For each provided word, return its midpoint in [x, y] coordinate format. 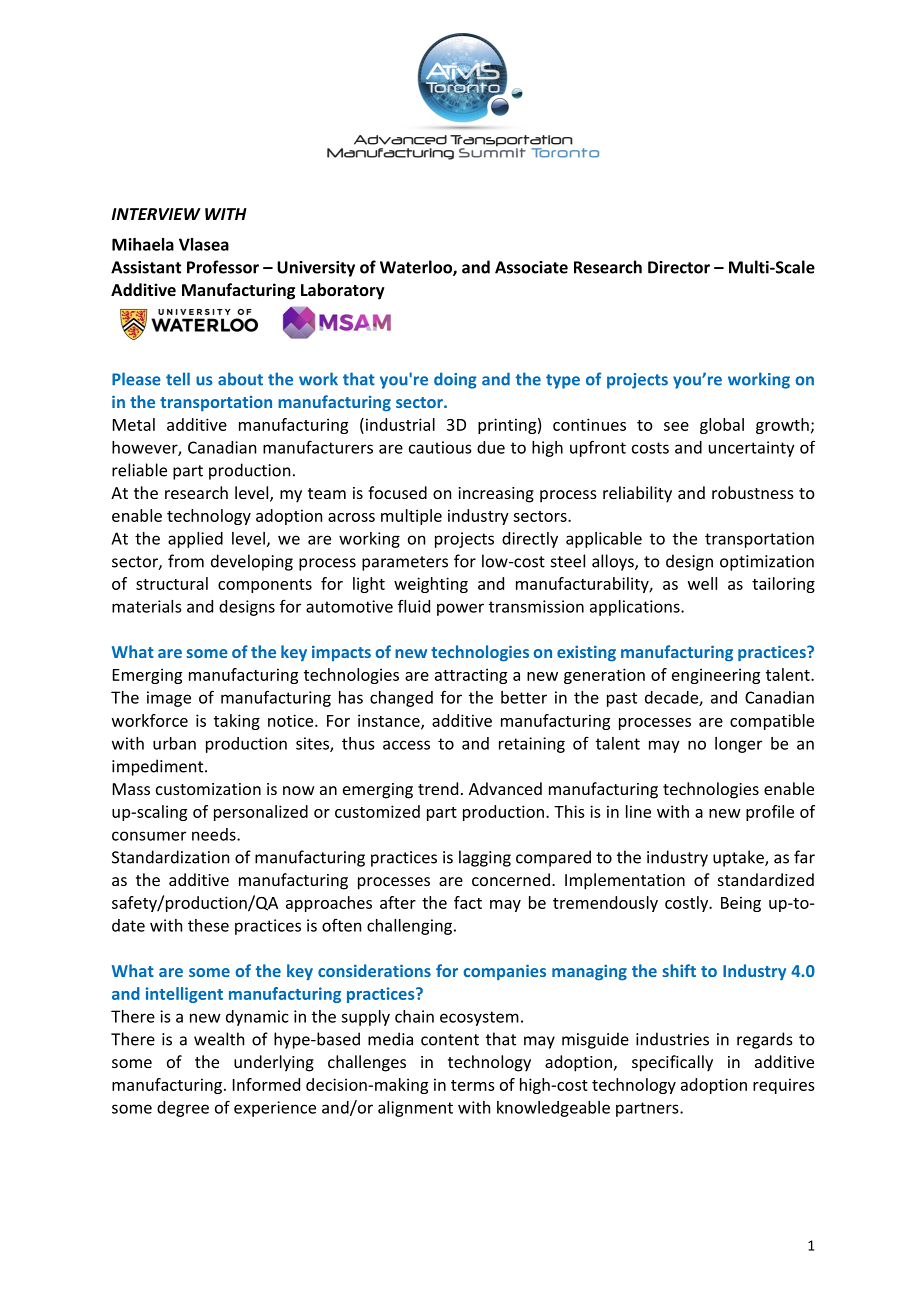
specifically [672, 1063]
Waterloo [417, 268]
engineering [716, 676]
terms [473, 1085]
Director [679, 267]
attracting [471, 676]
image [169, 699]
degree [183, 1109]
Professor [223, 267]
